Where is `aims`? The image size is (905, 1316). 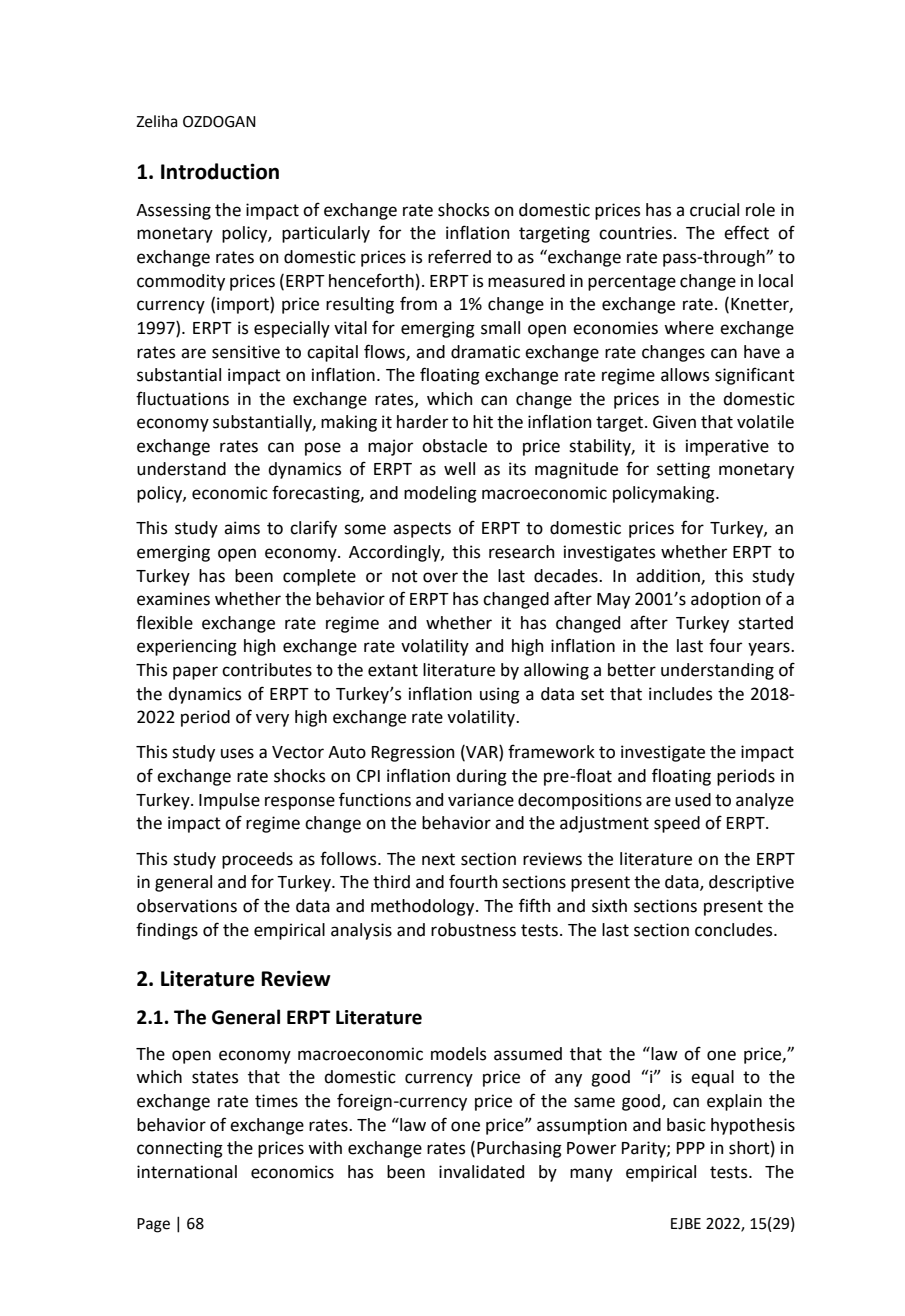
aims is located at coordinates (242, 528).
